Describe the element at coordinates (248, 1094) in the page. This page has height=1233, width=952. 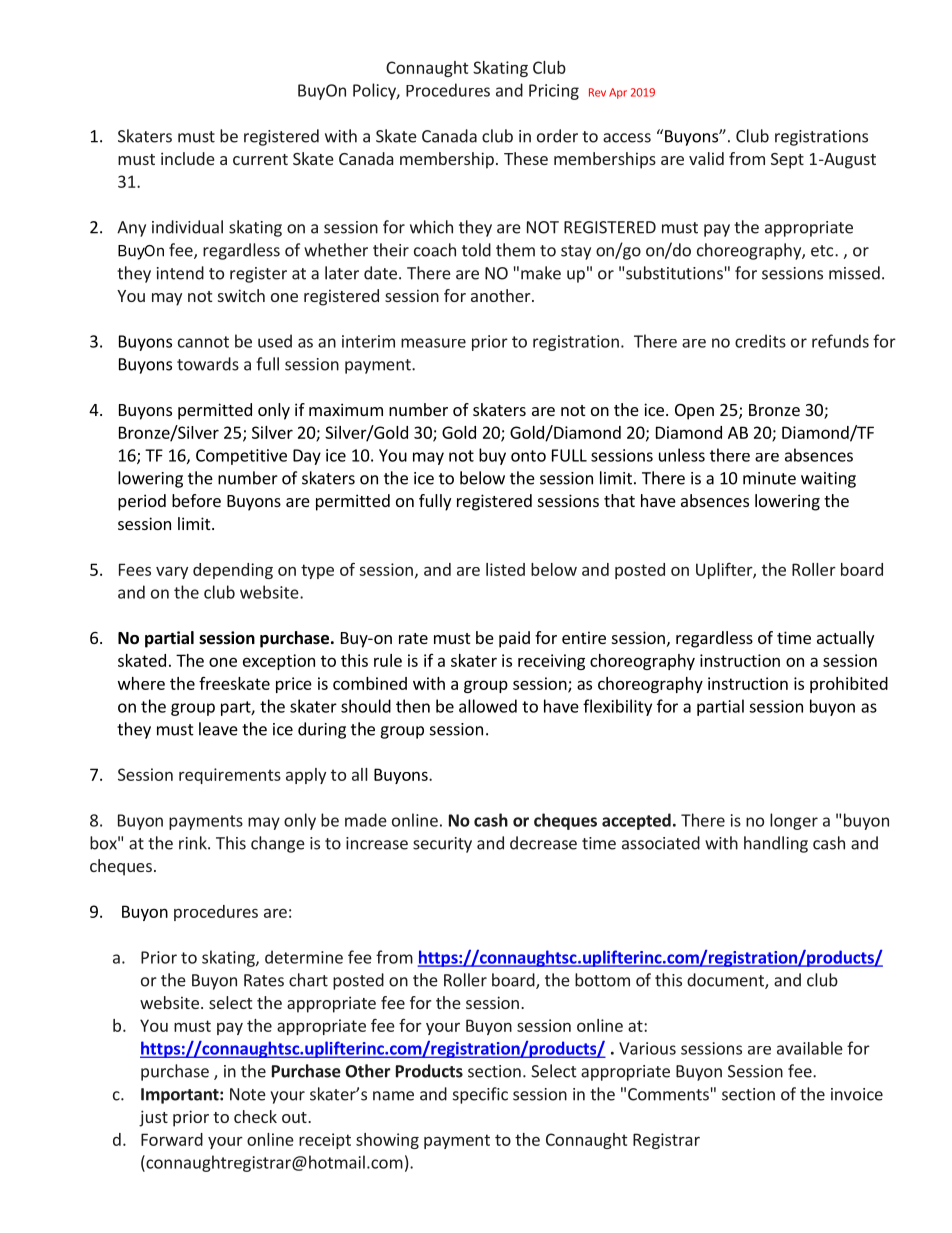
I see `Note` at that location.
